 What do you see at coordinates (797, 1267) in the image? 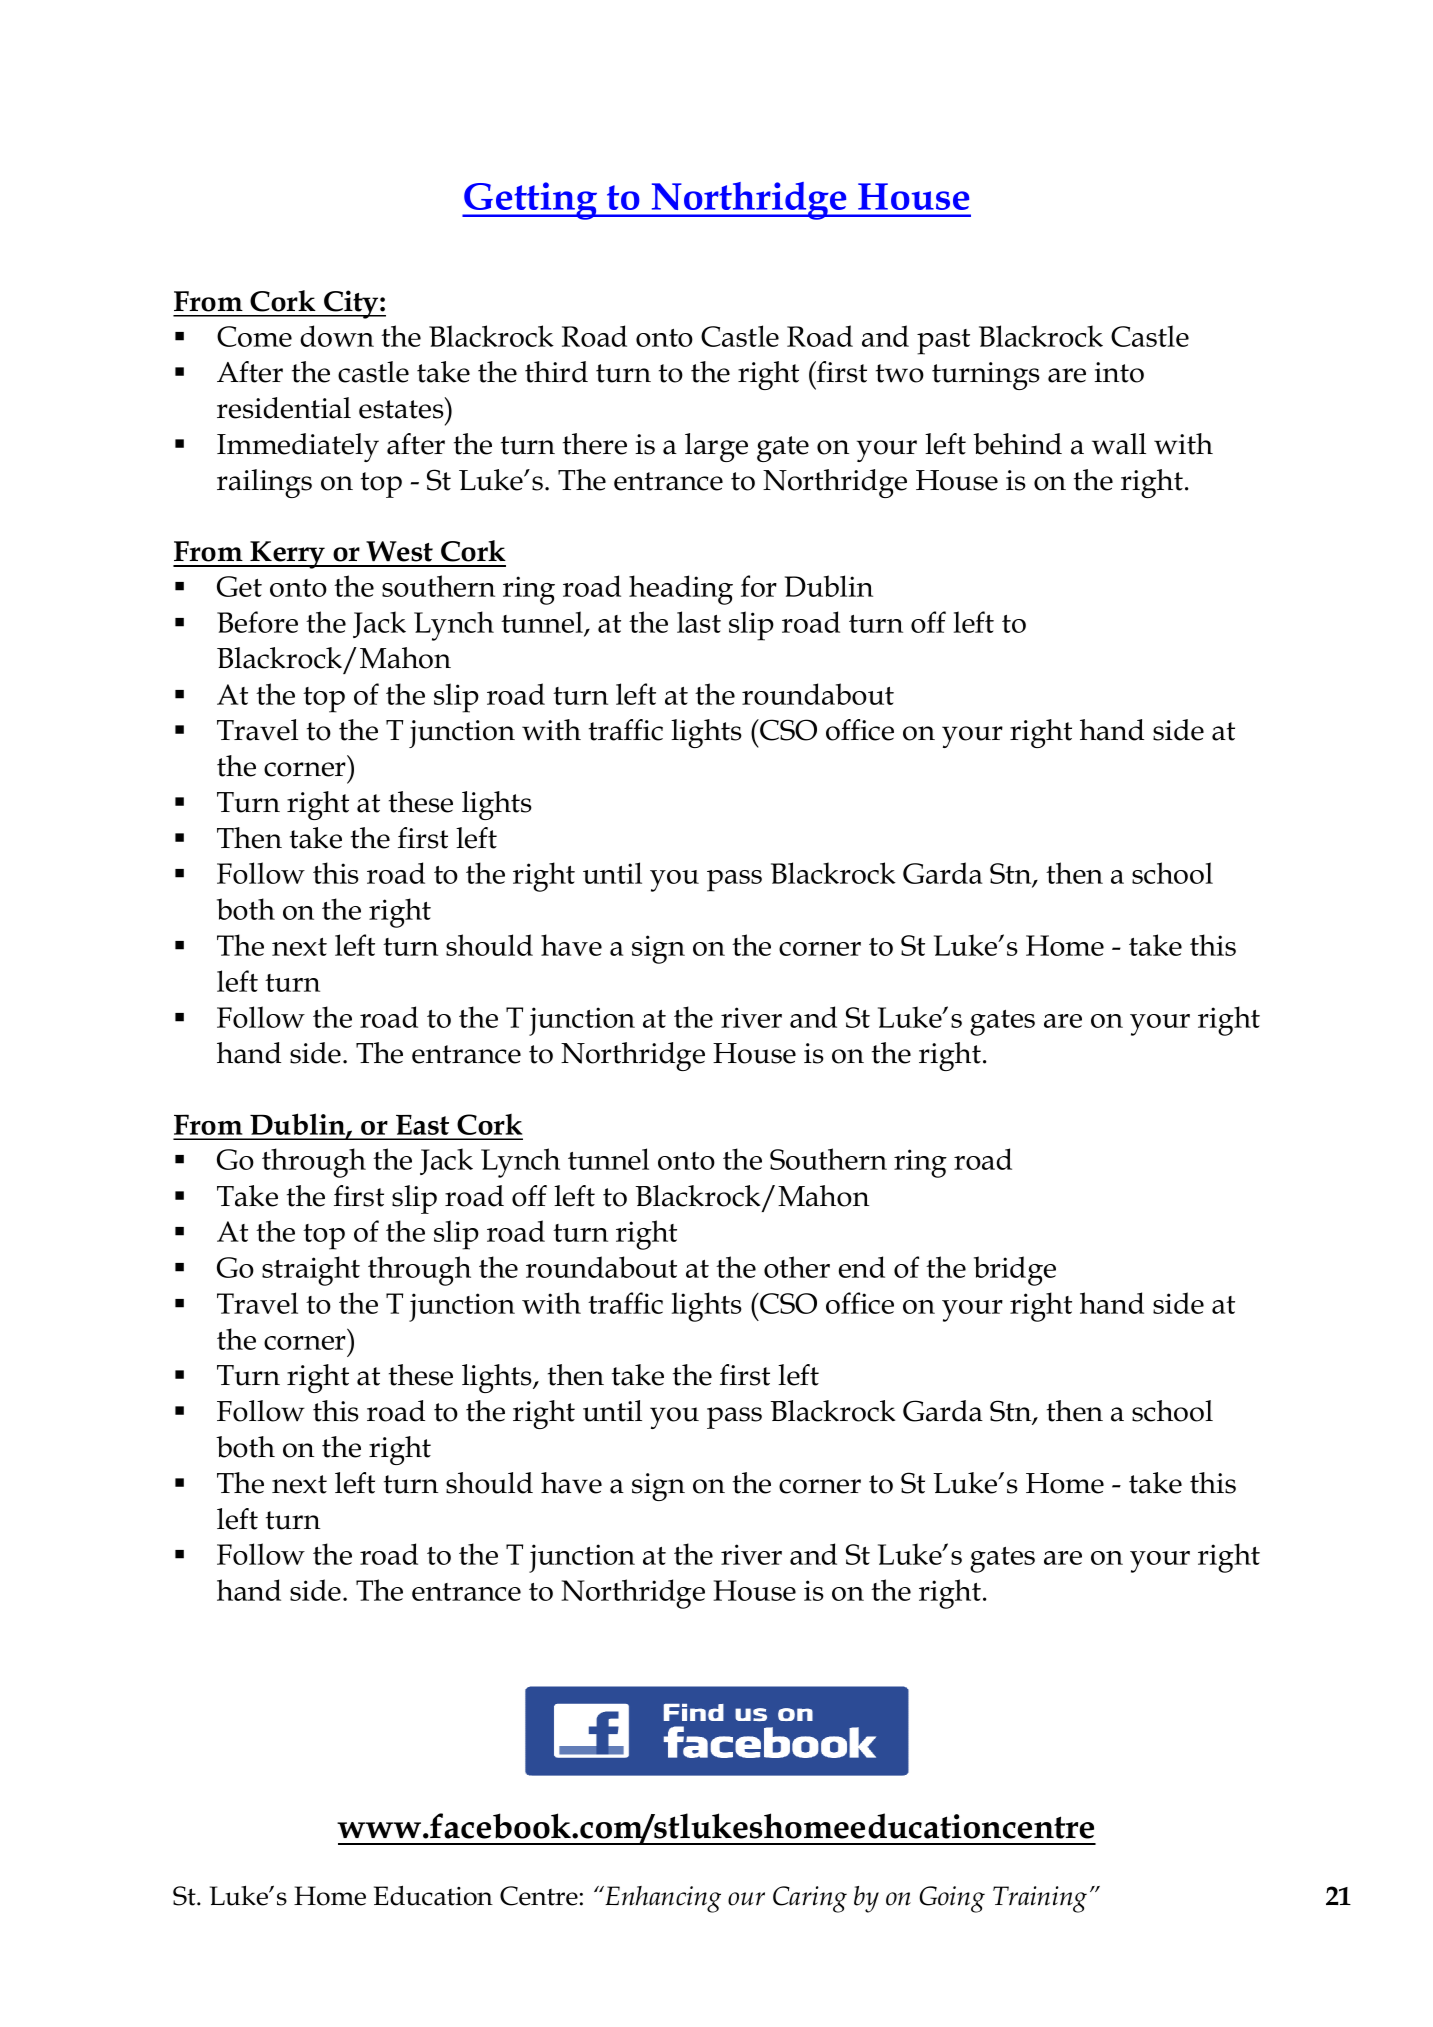
I see `other` at bounding box center [797, 1267].
